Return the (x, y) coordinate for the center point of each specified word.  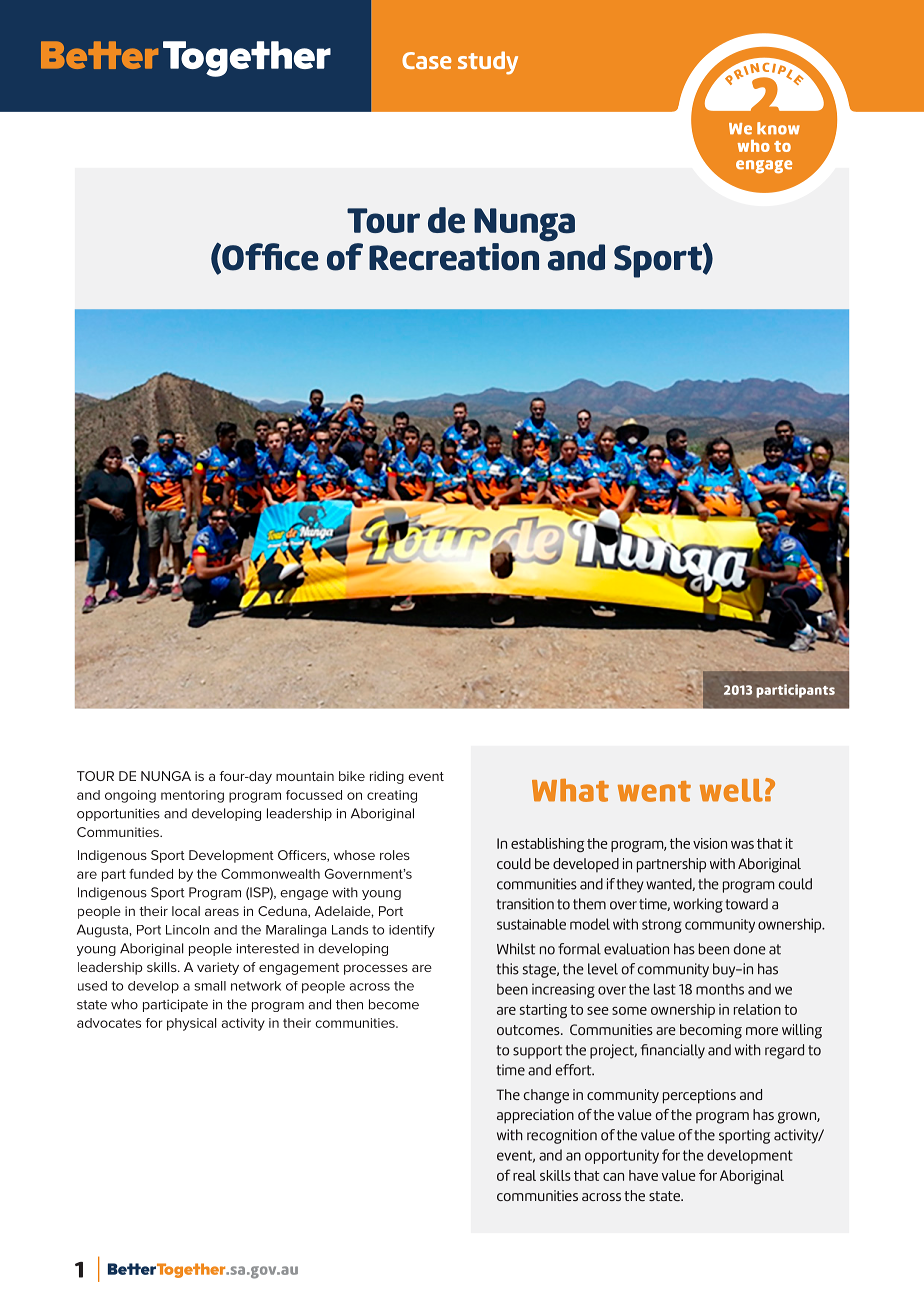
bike (352, 776)
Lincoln (187, 930)
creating (392, 796)
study (488, 63)
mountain (305, 776)
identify (412, 931)
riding (387, 777)
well (731, 790)
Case (426, 60)
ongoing (130, 796)
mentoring (192, 796)
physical (191, 1024)
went (654, 791)
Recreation (454, 257)
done (749, 949)
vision (710, 843)
